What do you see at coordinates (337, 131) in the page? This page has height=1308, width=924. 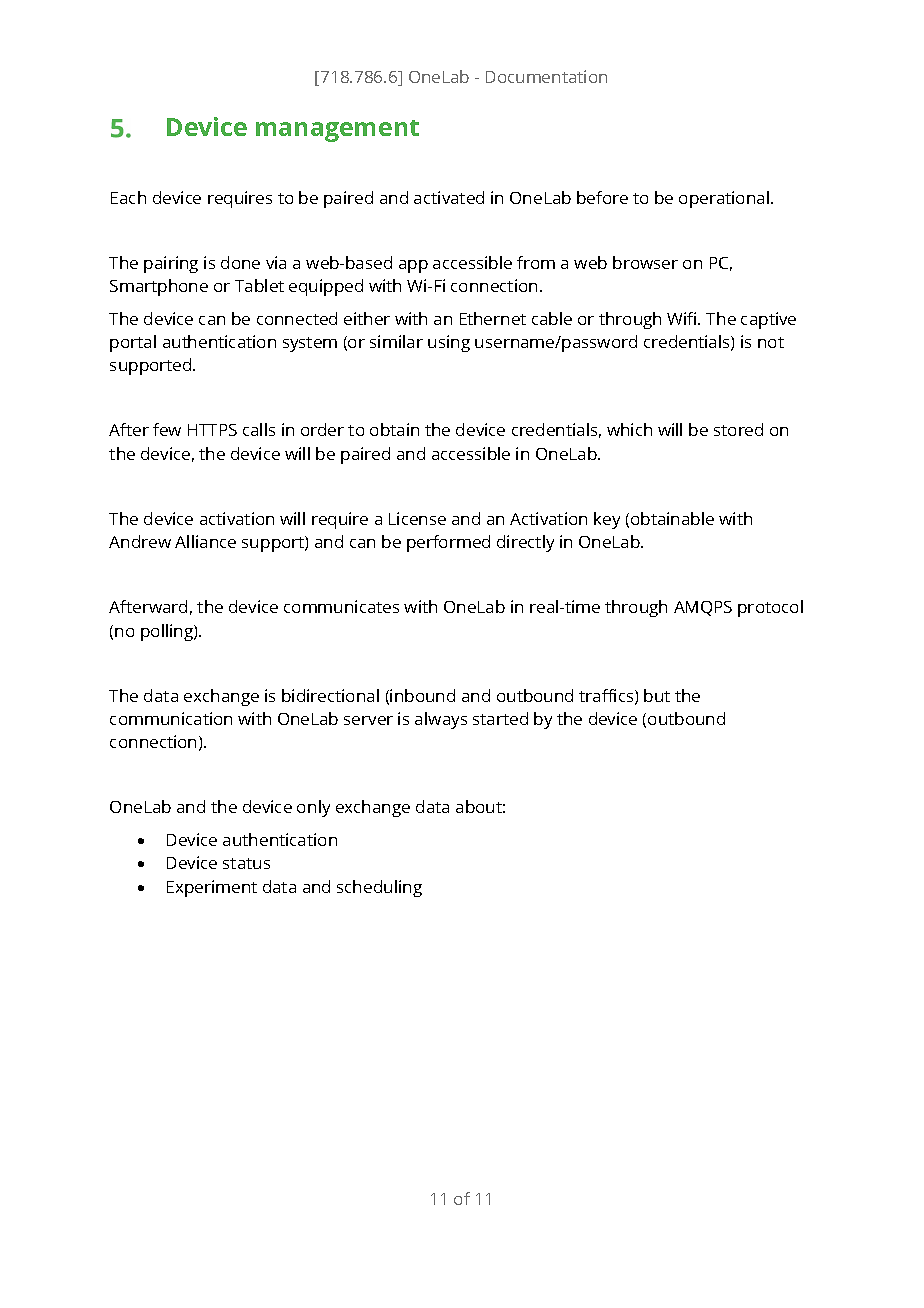 I see `management` at bounding box center [337, 131].
